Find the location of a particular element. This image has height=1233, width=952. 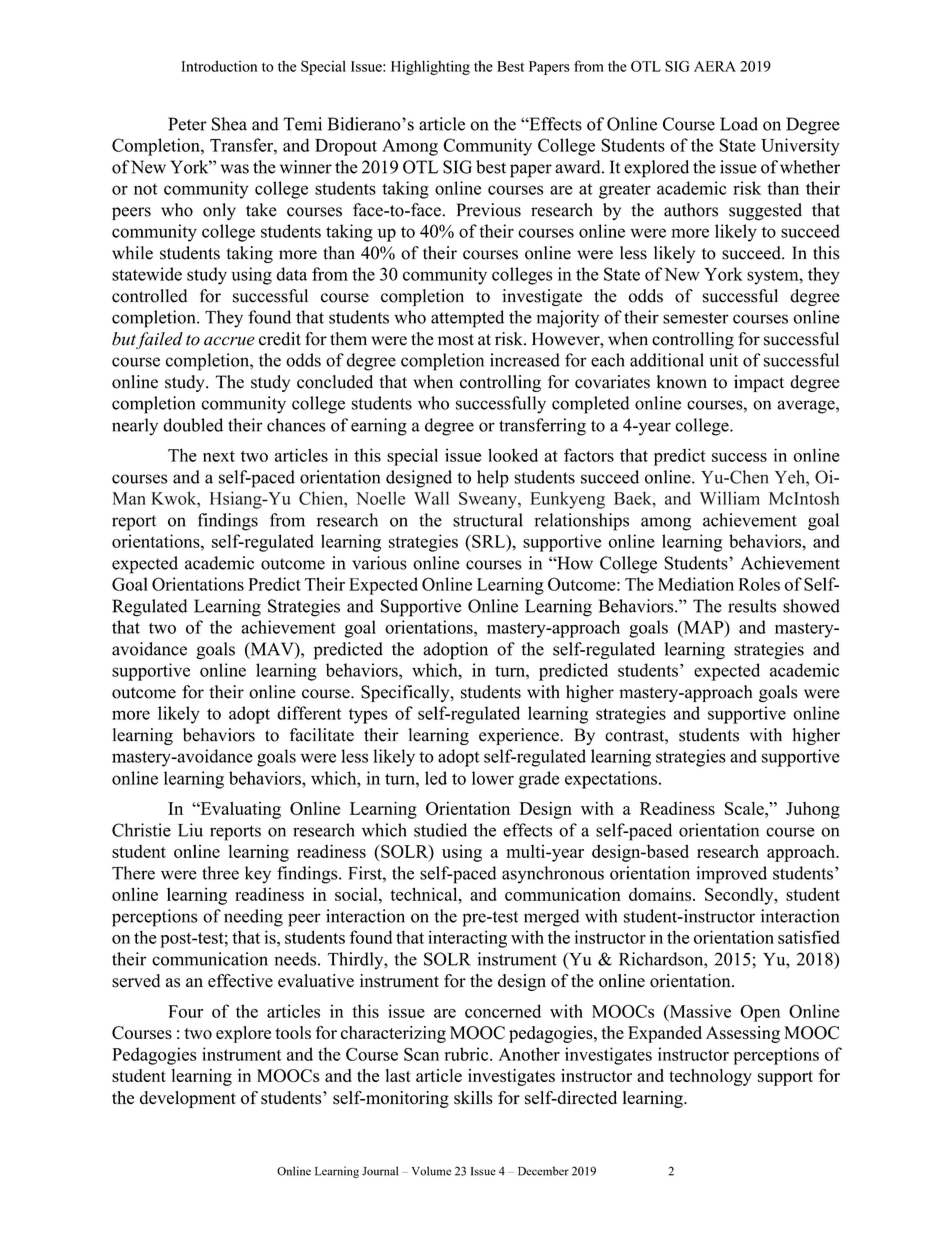

Load is located at coordinates (739, 124).
